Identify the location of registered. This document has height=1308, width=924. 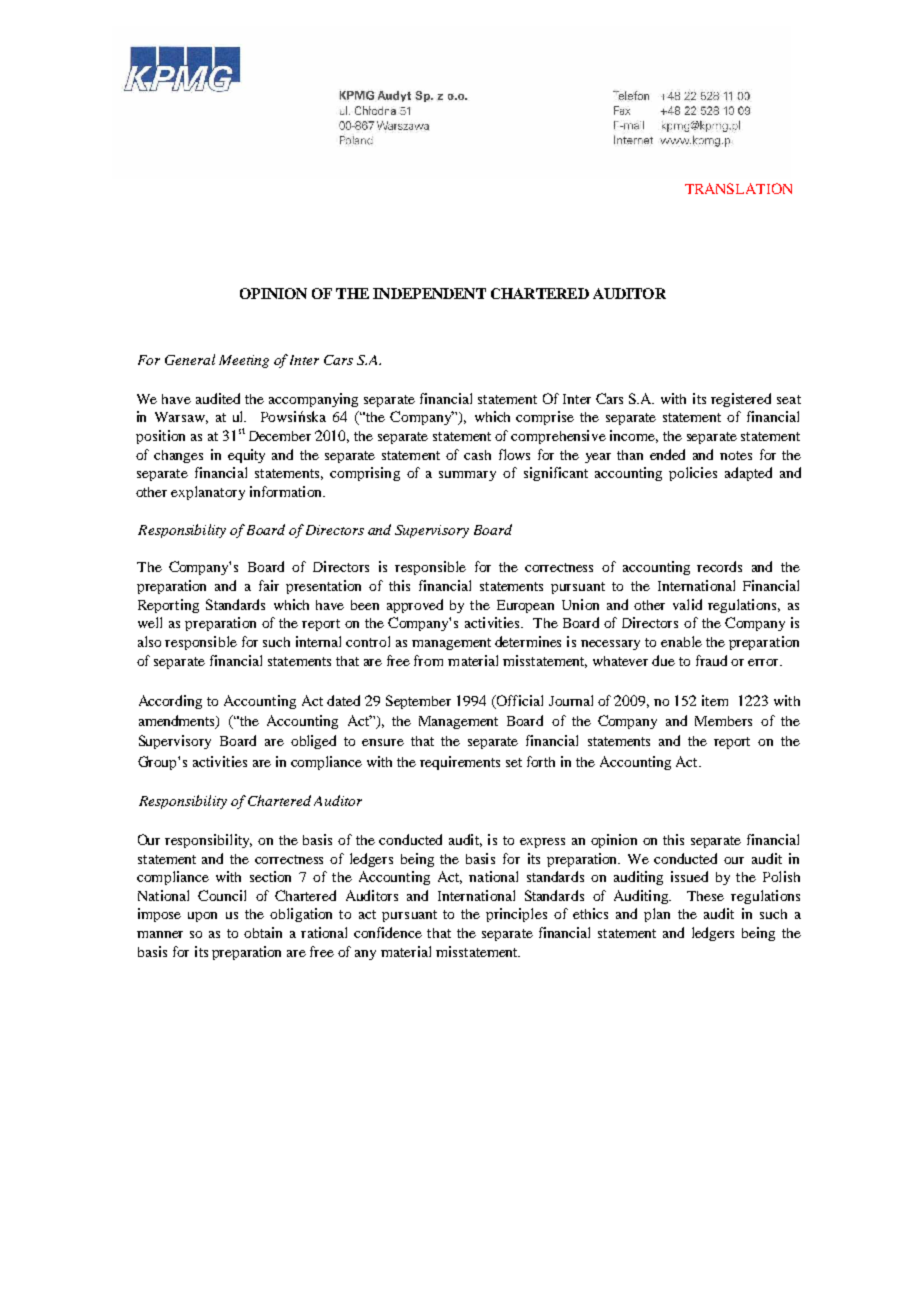
(741, 400).
